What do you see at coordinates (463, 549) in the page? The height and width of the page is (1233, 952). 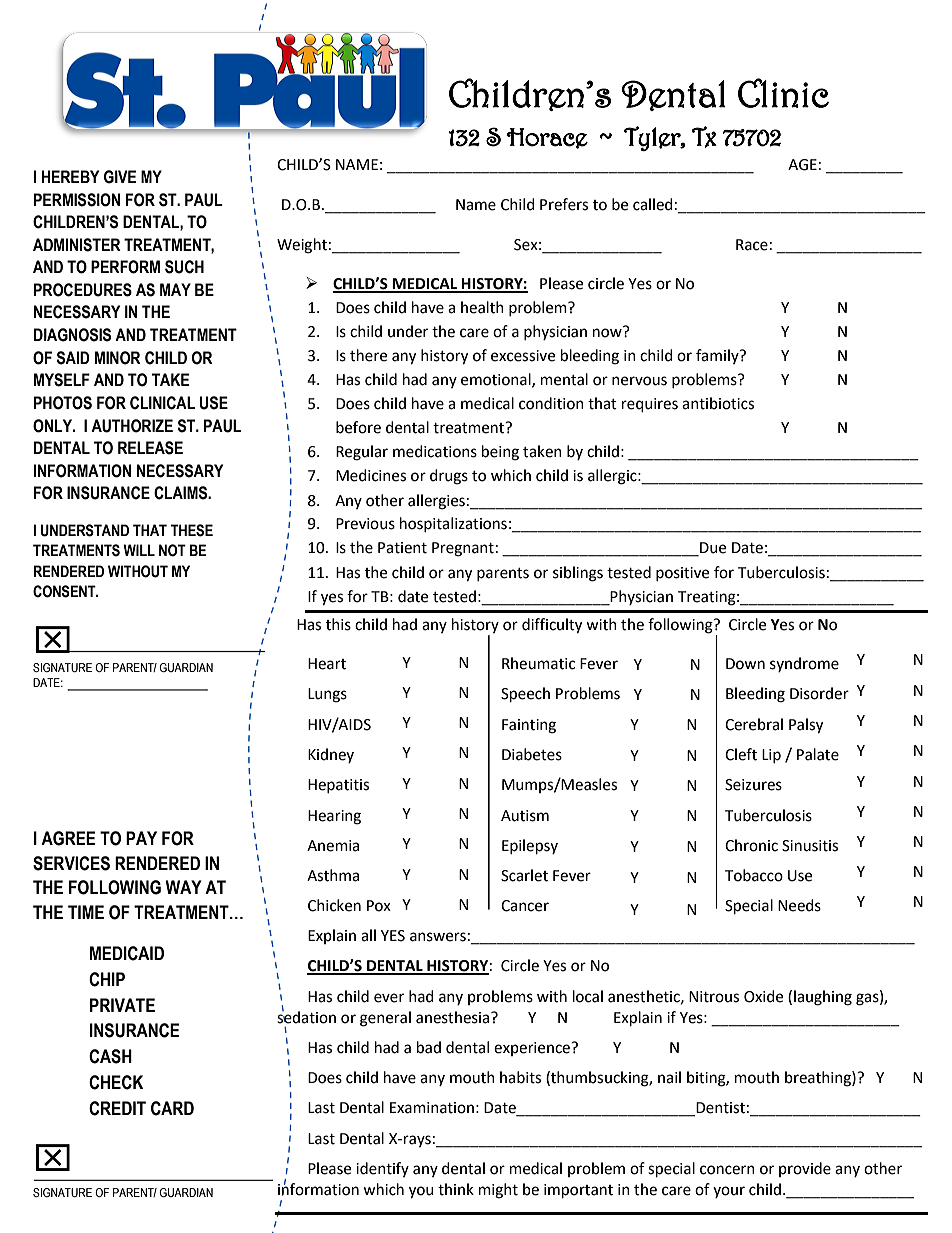 I see `Pregnant` at bounding box center [463, 549].
